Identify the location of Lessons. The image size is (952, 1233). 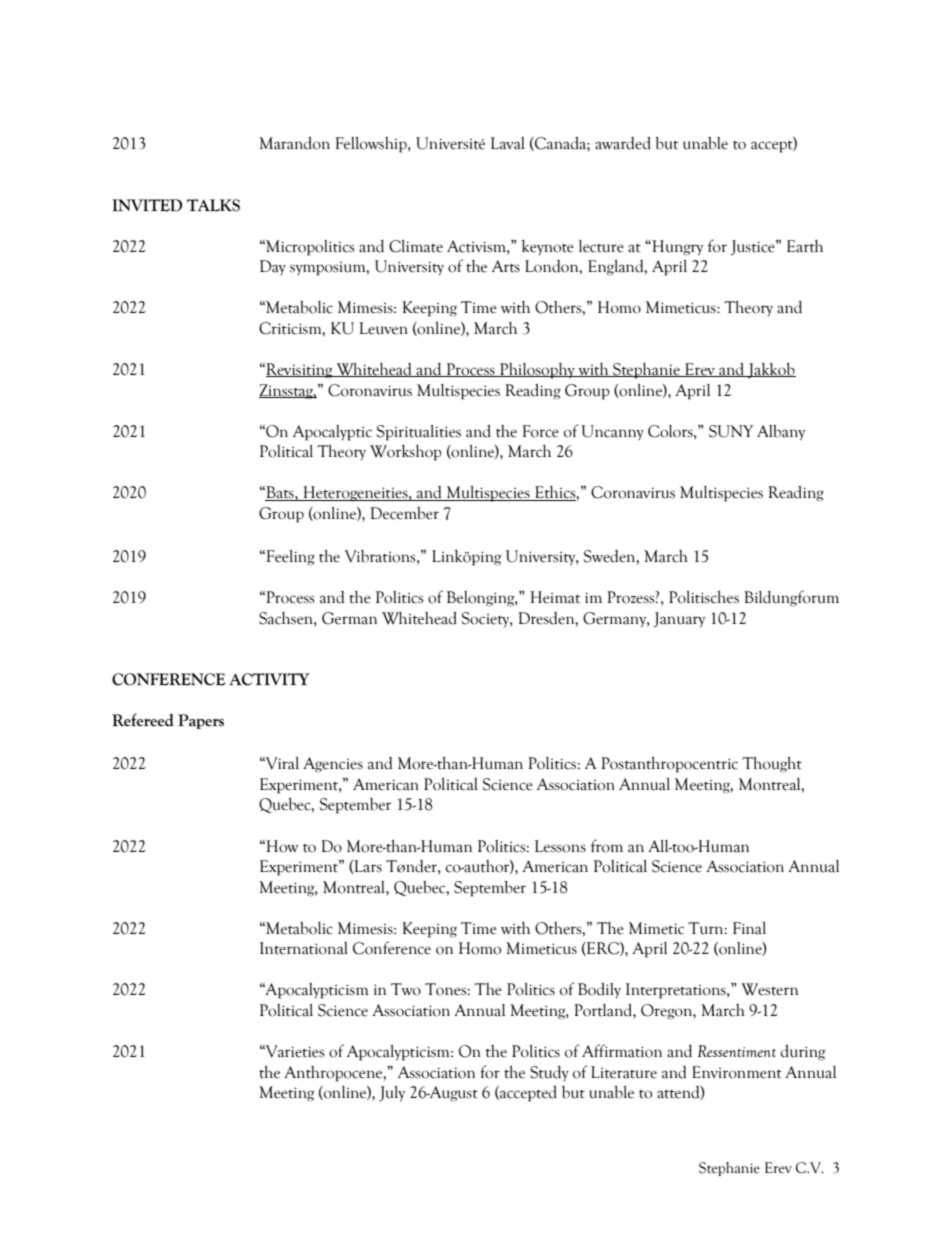
(560, 846).
